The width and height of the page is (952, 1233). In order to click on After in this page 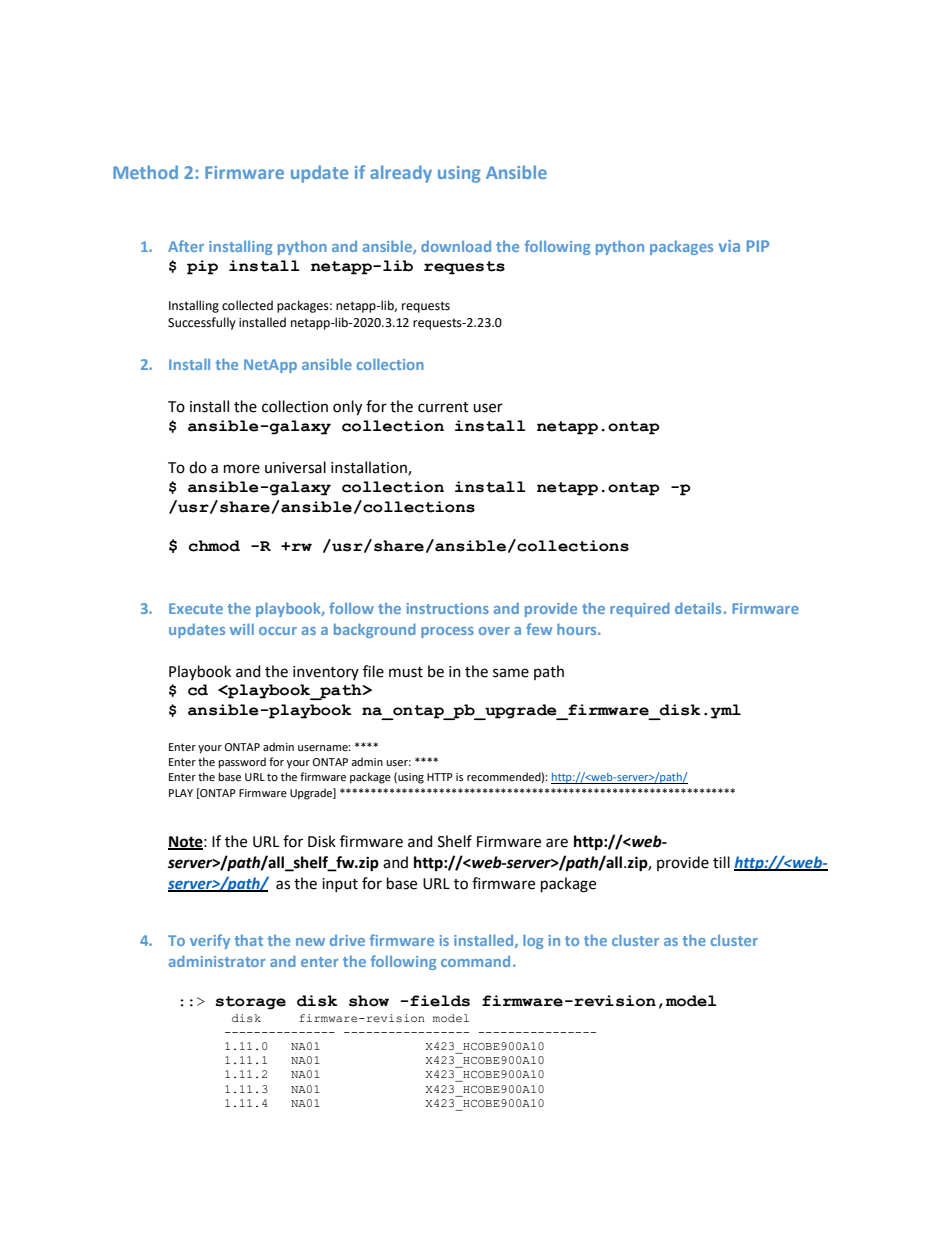, I will do `click(186, 246)`.
